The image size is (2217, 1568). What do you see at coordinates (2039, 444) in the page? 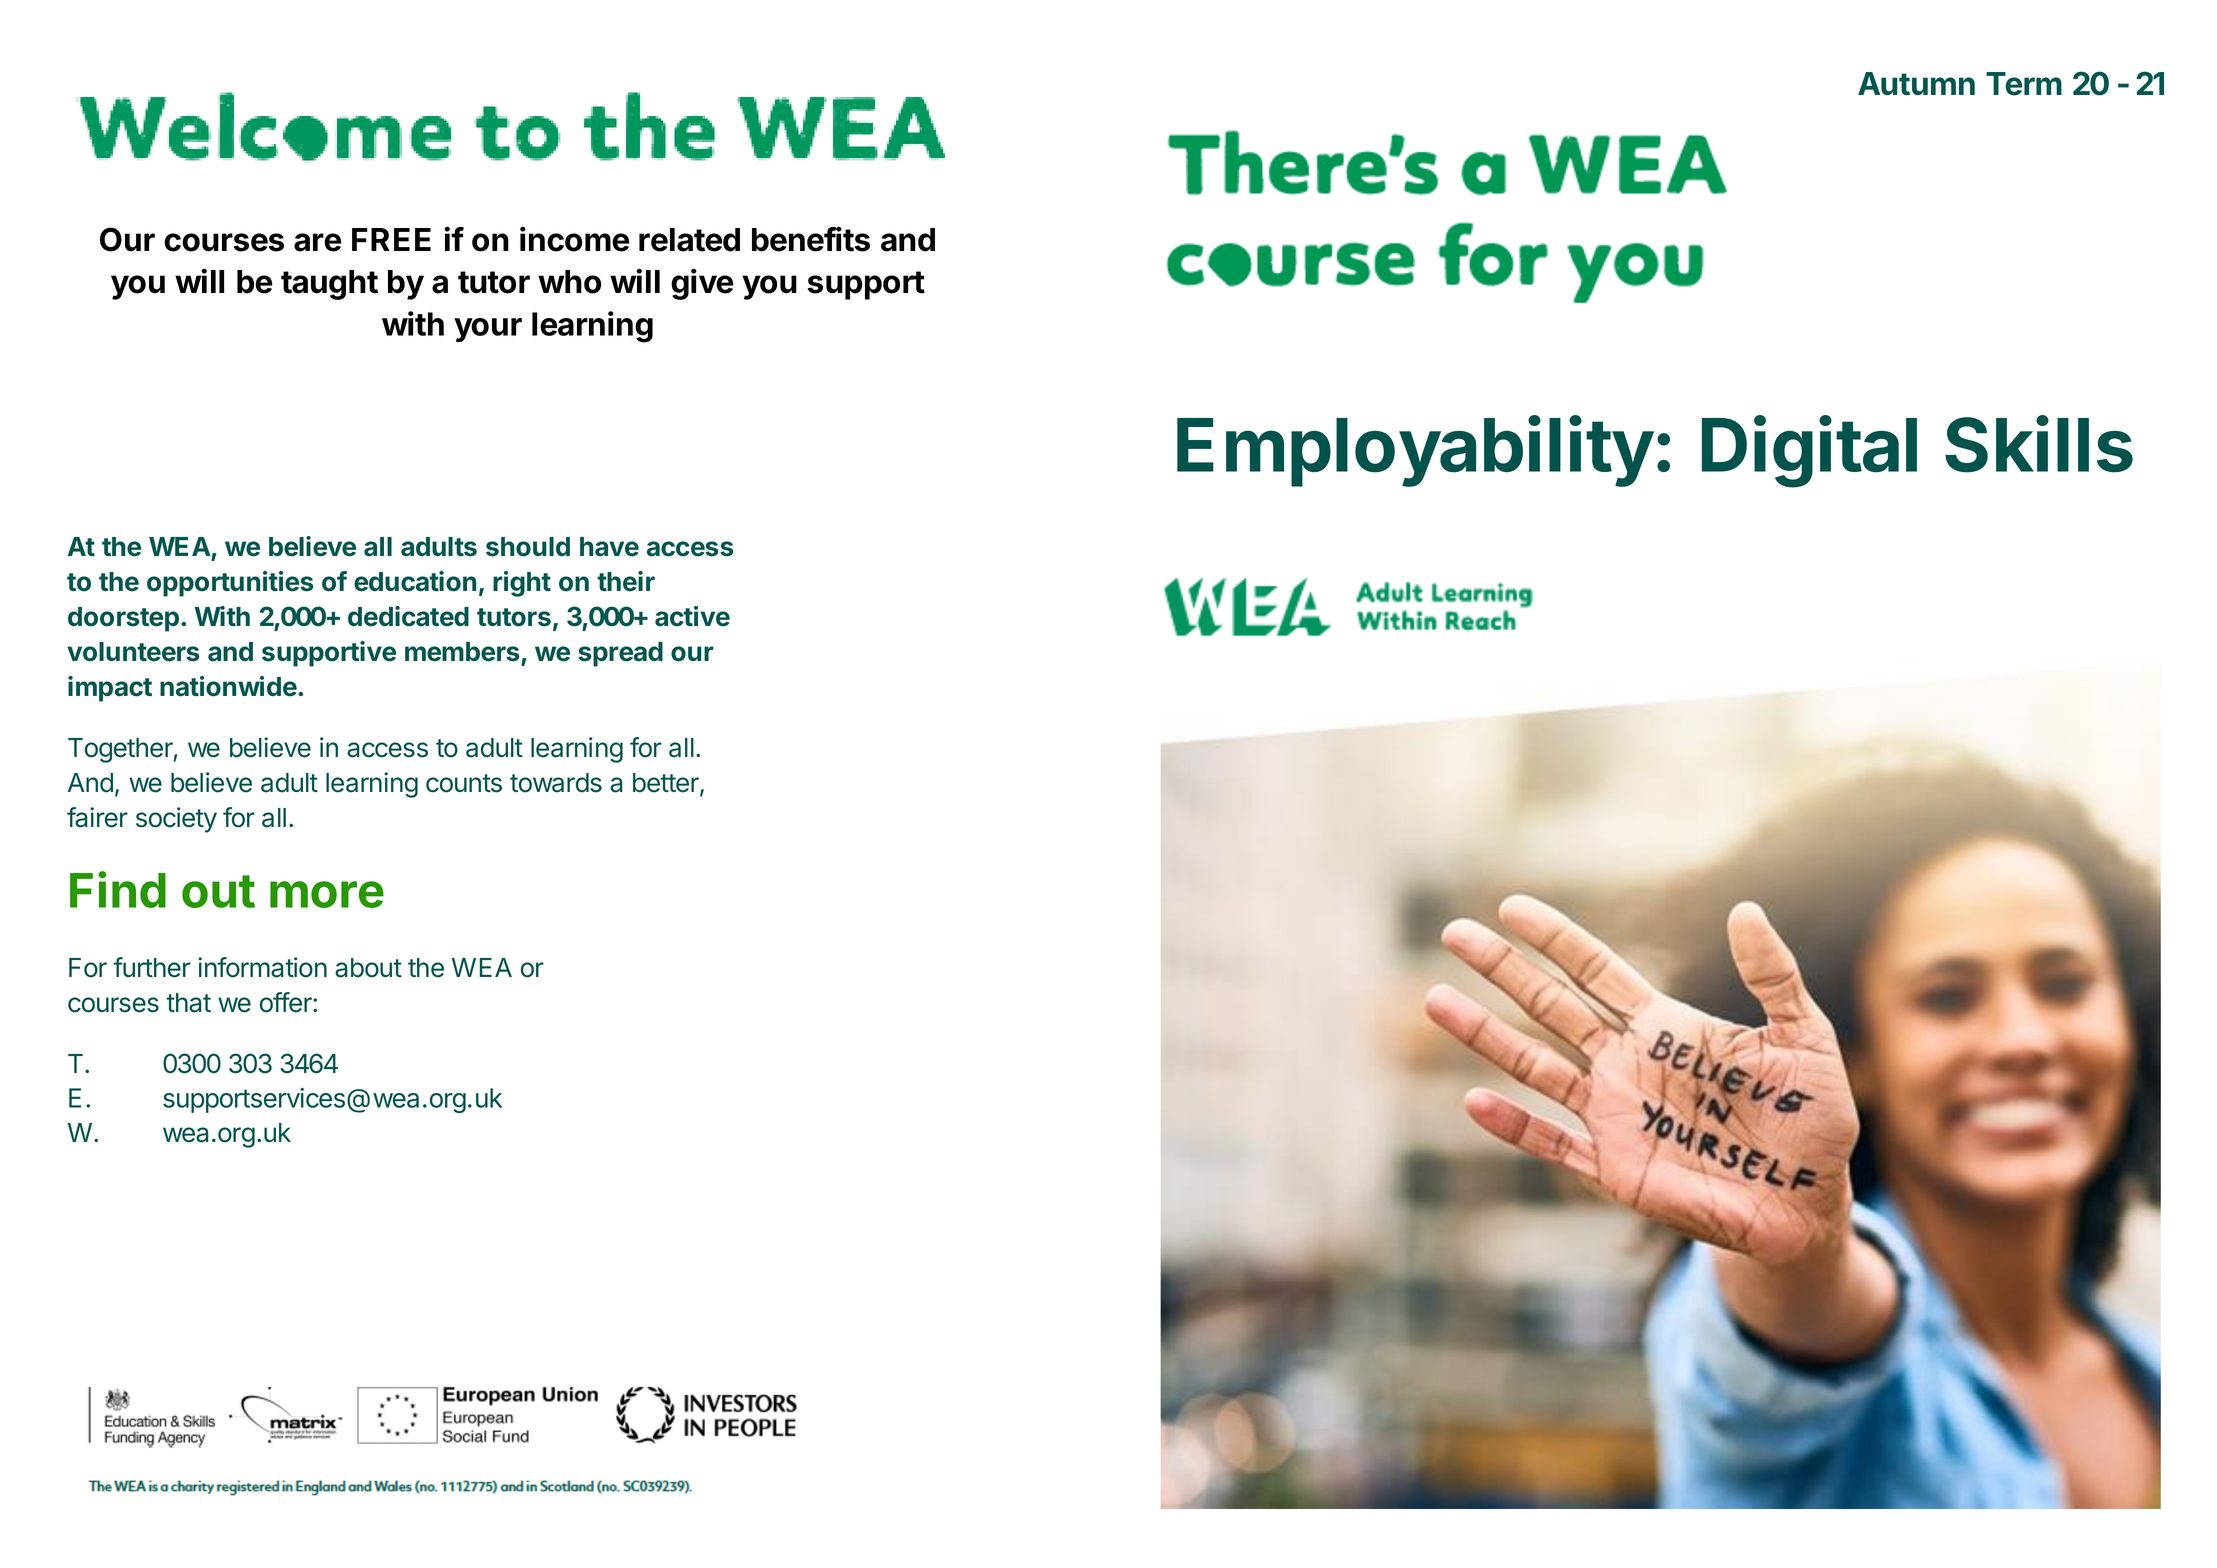
I see `Skills` at bounding box center [2039, 444].
